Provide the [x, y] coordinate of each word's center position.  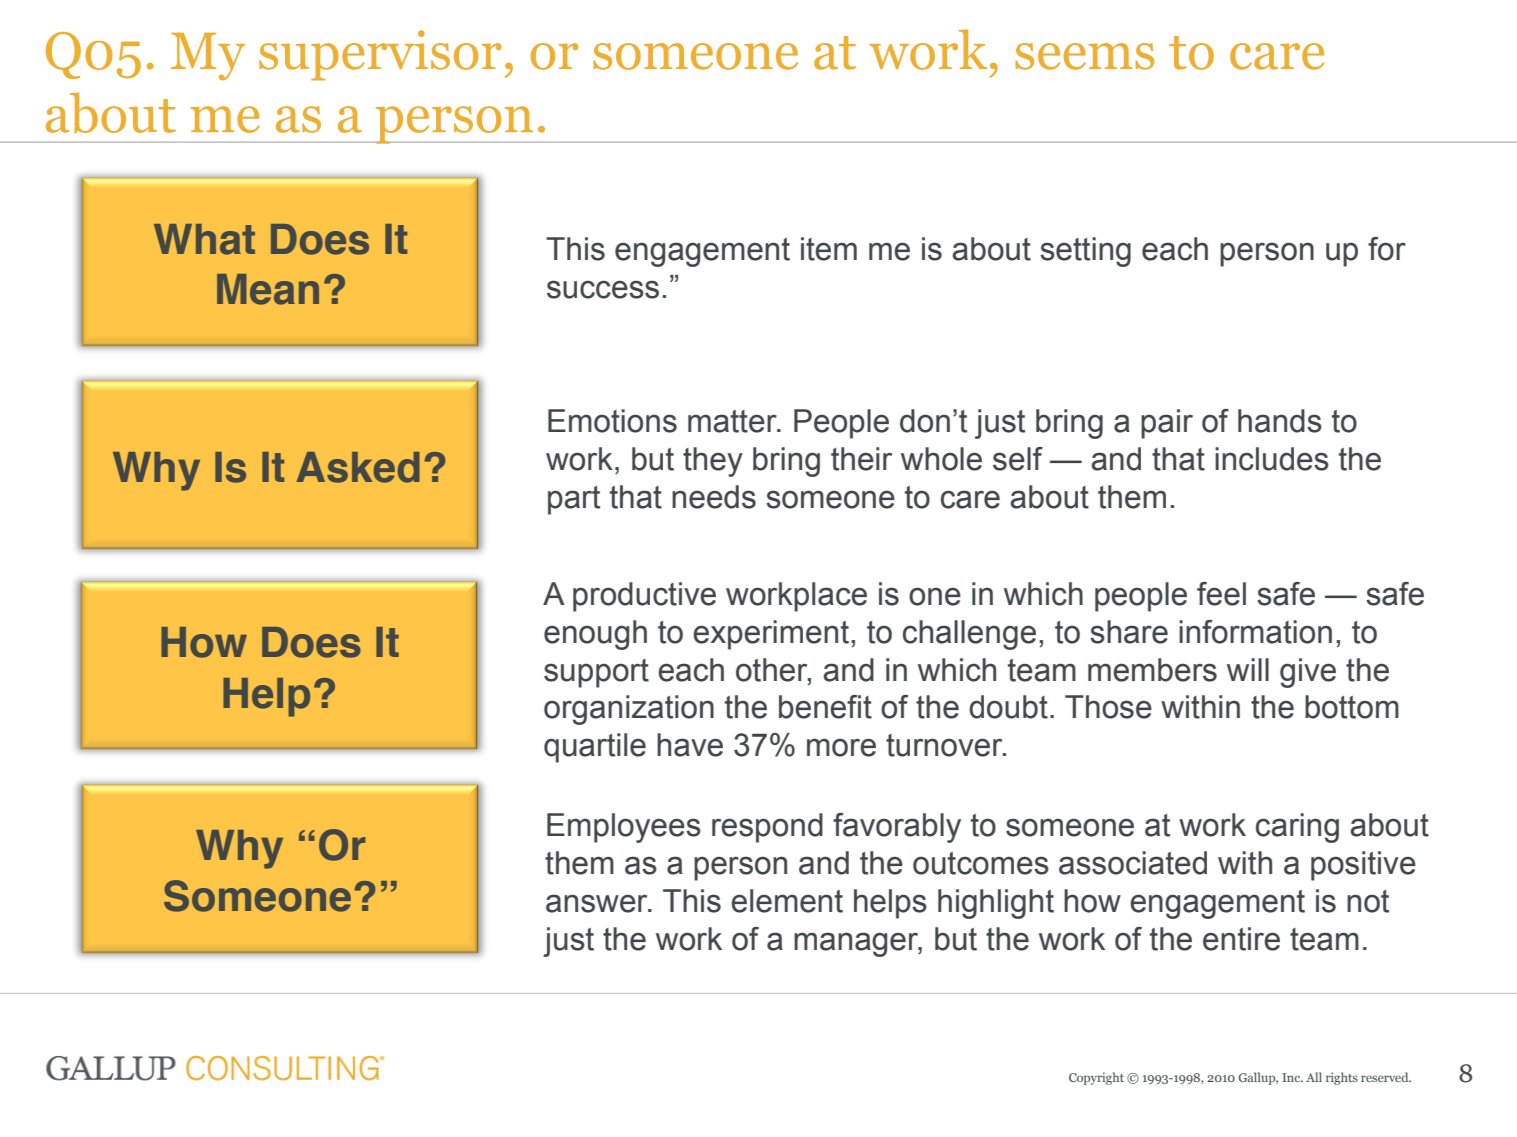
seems [1084, 56]
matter [733, 421]
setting [1085, 252]
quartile [595, 748]
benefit [825, 707]
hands [1280, 421]
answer [598, 903]
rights [1342, 1078]
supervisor [380, 55]
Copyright [1096, 1078]
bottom [1352, 707]
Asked [358, 467]
